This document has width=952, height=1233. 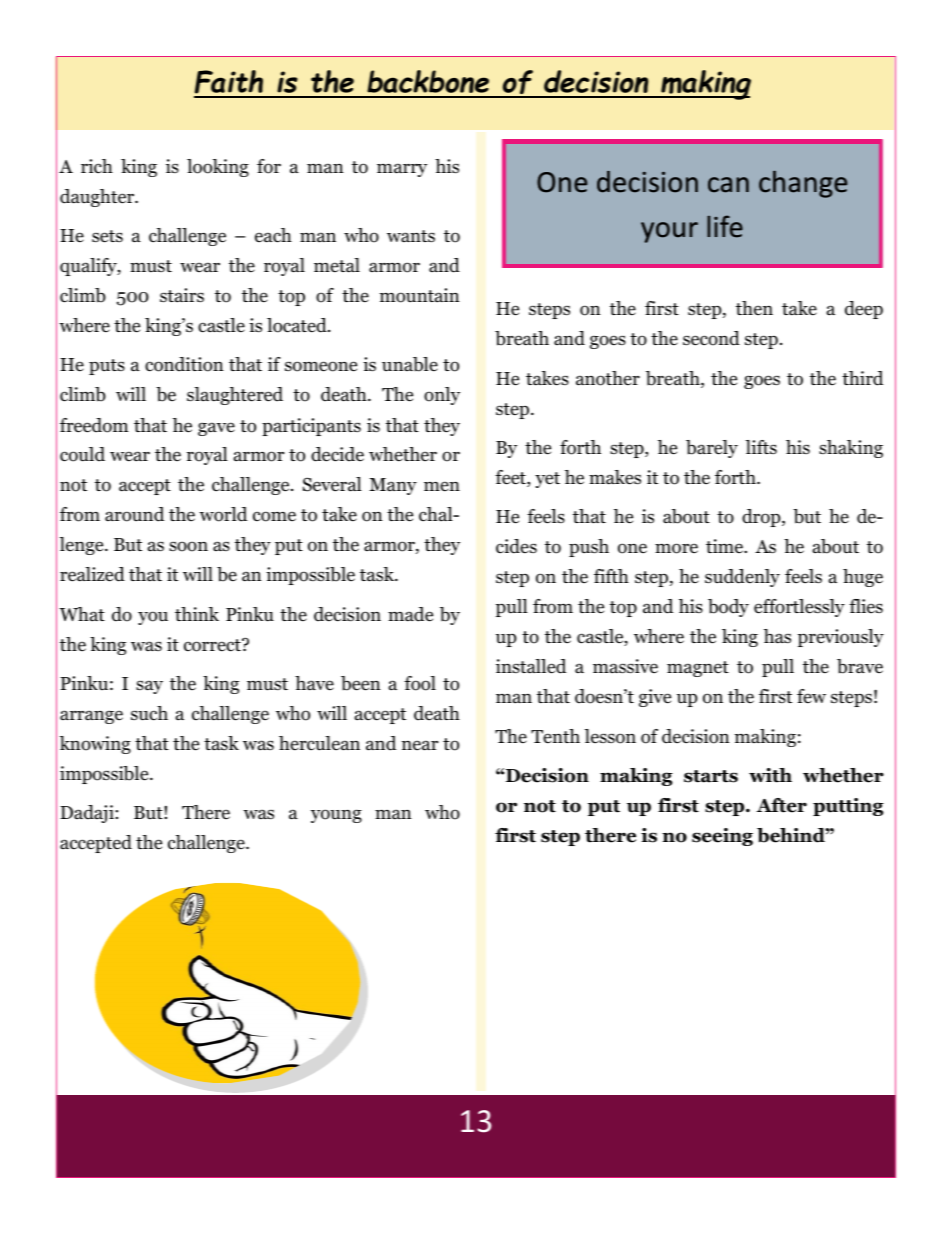 What do you see at coordinates (803, 184) in the document?
I see `change` at bounding box center [803, 184].
